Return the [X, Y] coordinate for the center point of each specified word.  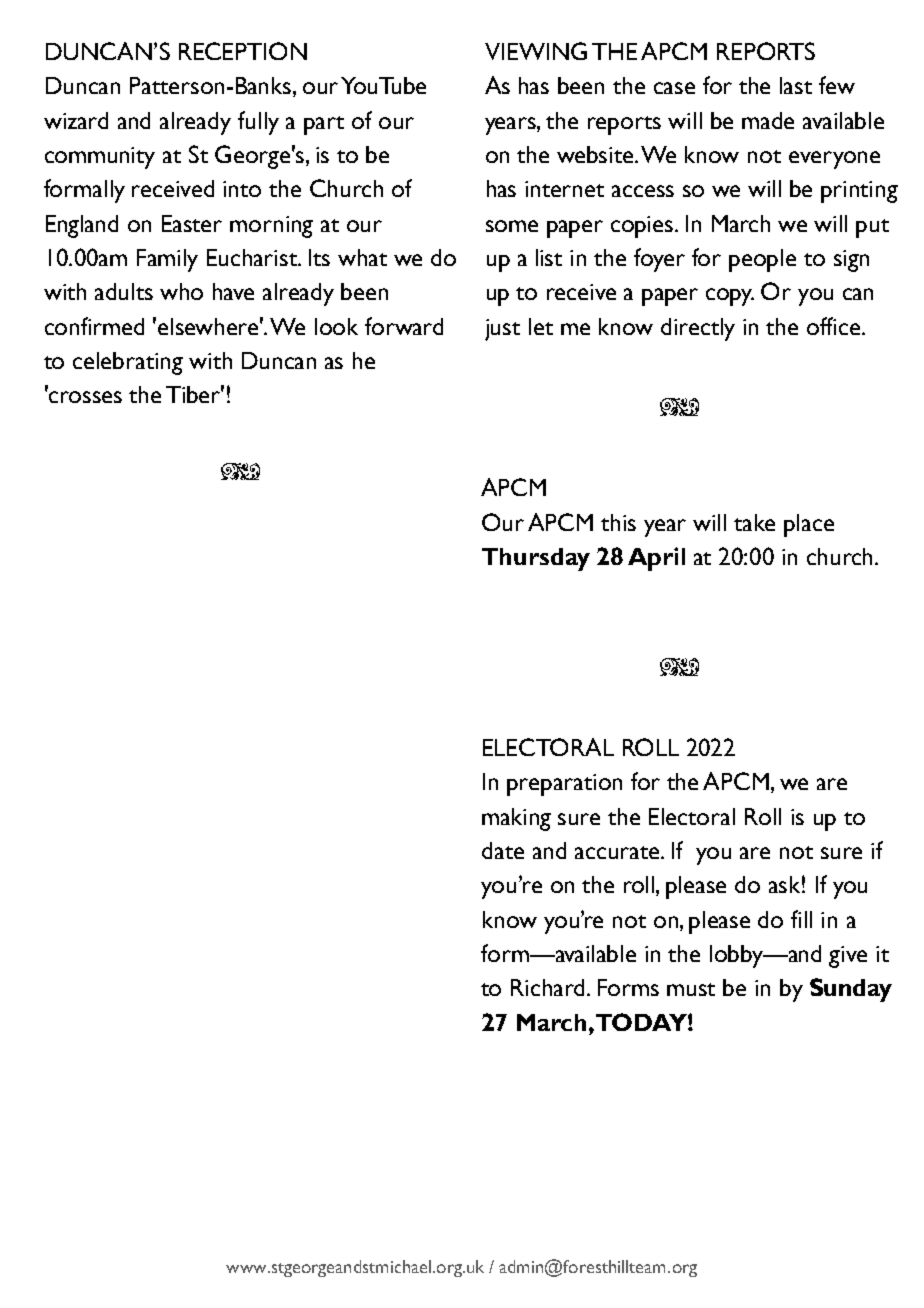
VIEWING [536, 51]
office [835, 326]
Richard [549, 987]
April [656, 559]
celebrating [128, 363]
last [796, 85]
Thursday [536, 559]
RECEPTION [243, 51]
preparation [564, 785]
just [502, 330]
